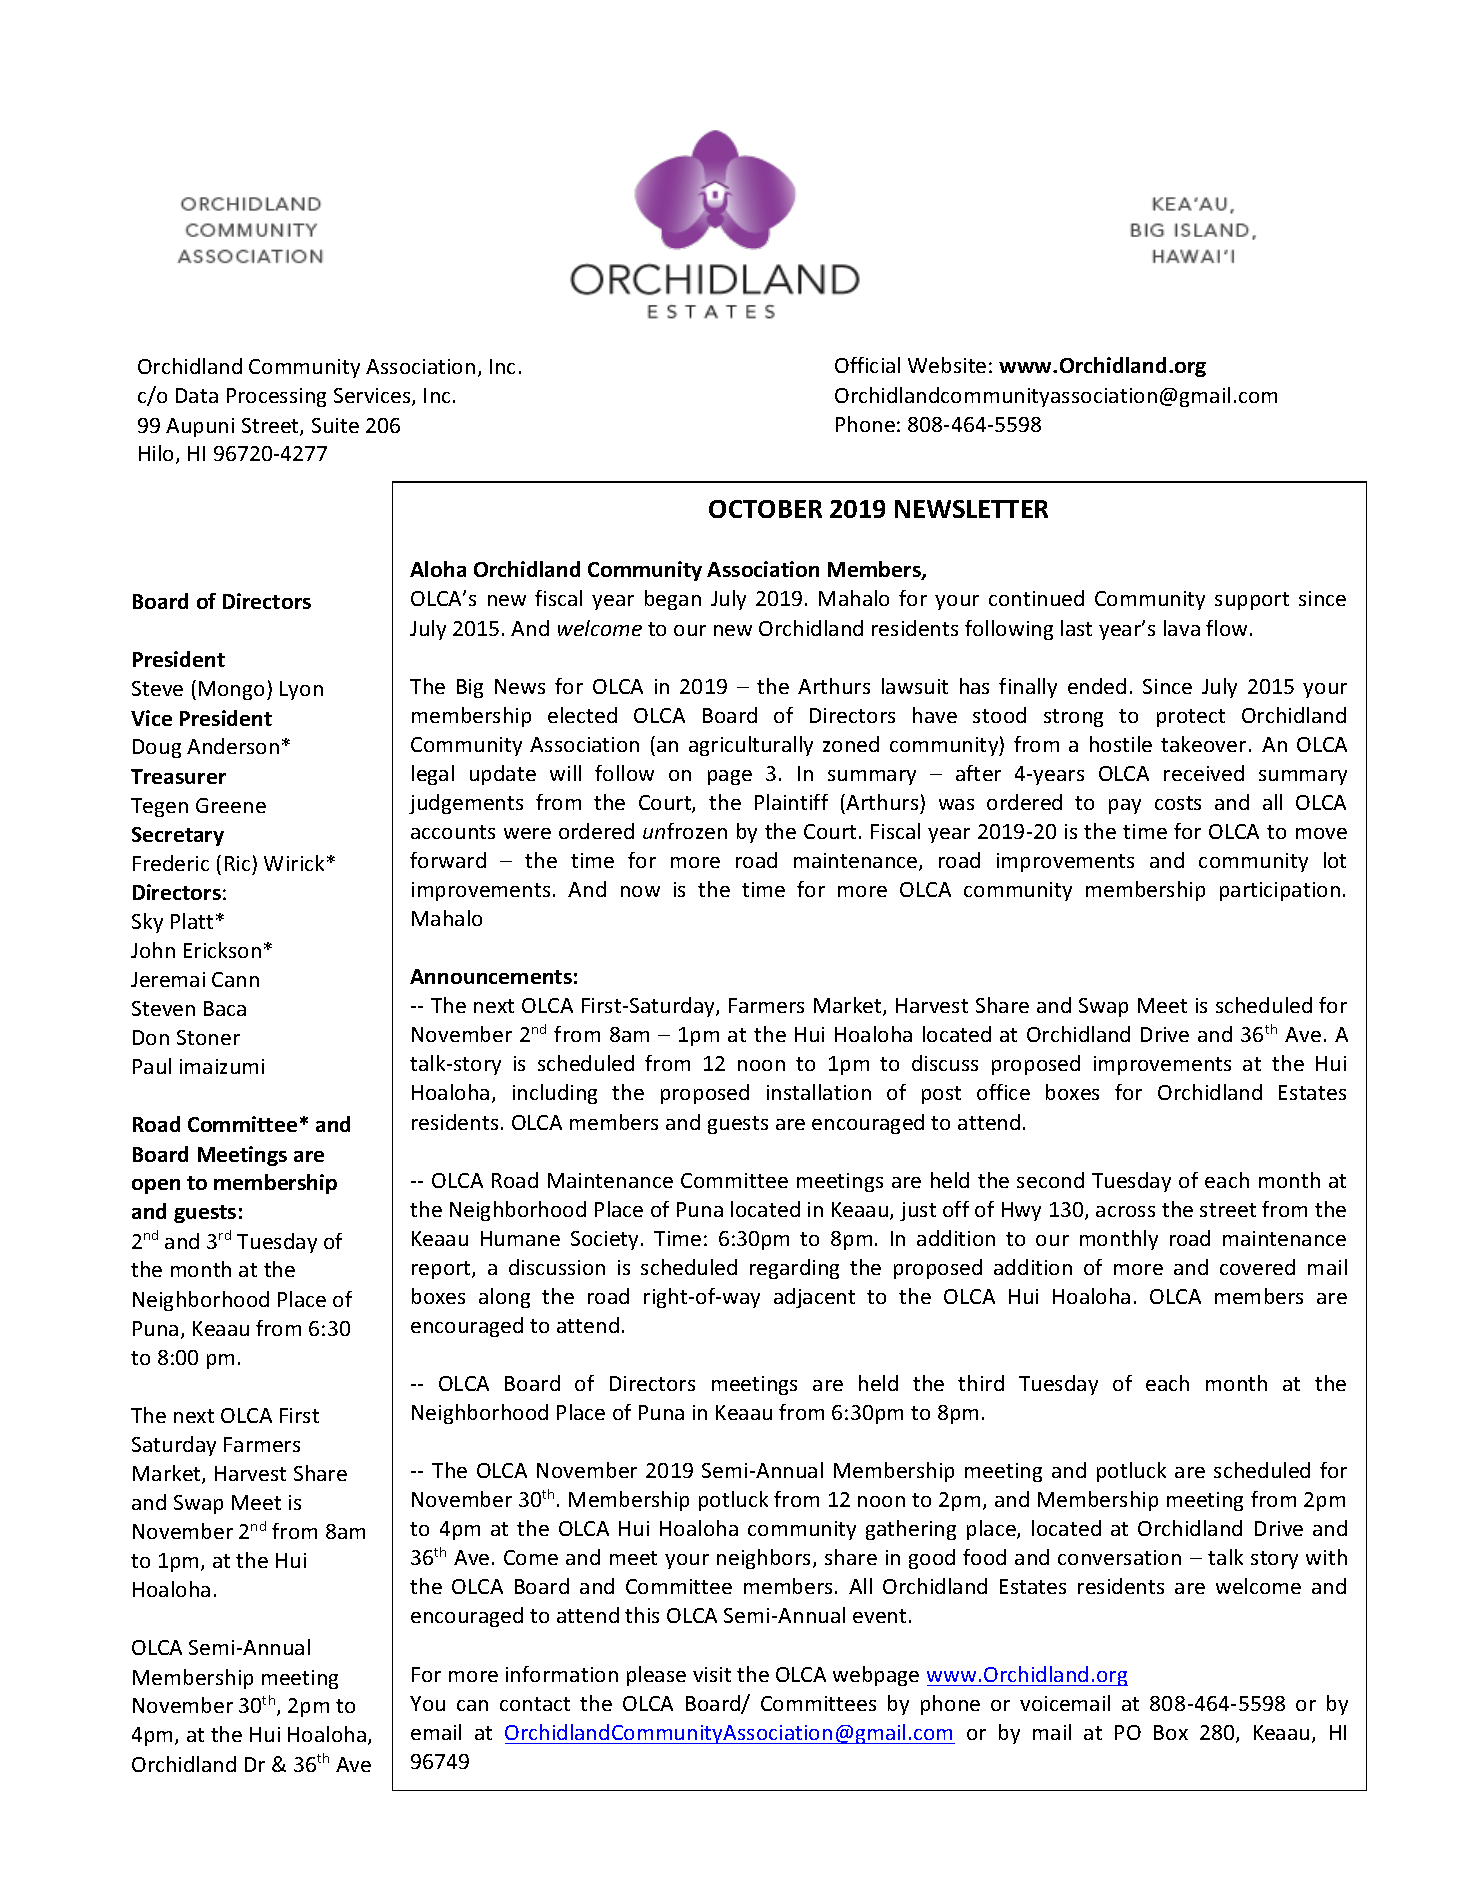  What do you see at coordinates (814, 1298) in the page?
I see `adjacent` at bounding box center [814, 1298].
